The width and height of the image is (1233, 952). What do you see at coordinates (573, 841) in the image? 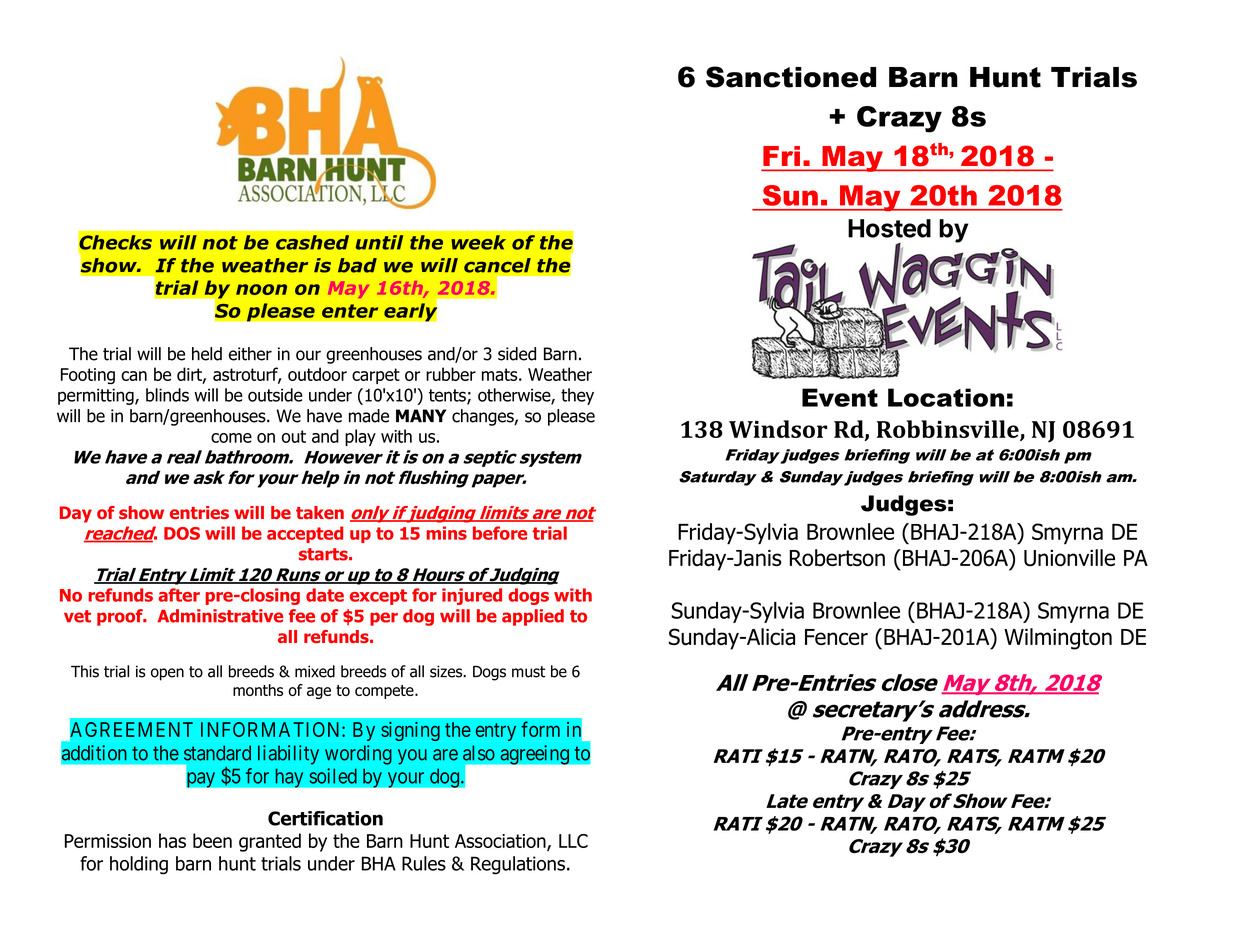
I see `LLC` at bounding box center [573, 841].
